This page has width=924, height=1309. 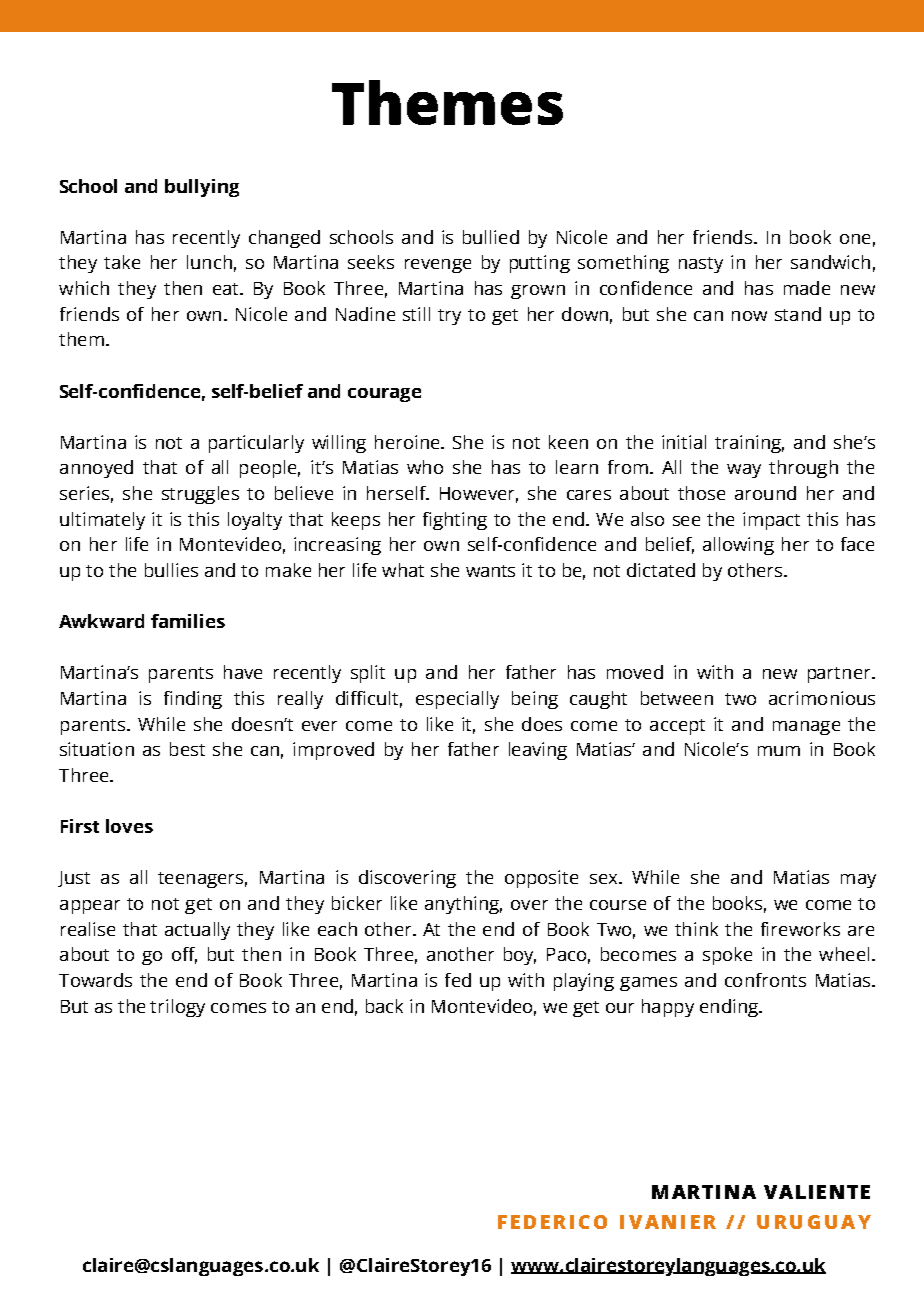 I want to click on FEDERICO, so click(x=552, y=1222).
